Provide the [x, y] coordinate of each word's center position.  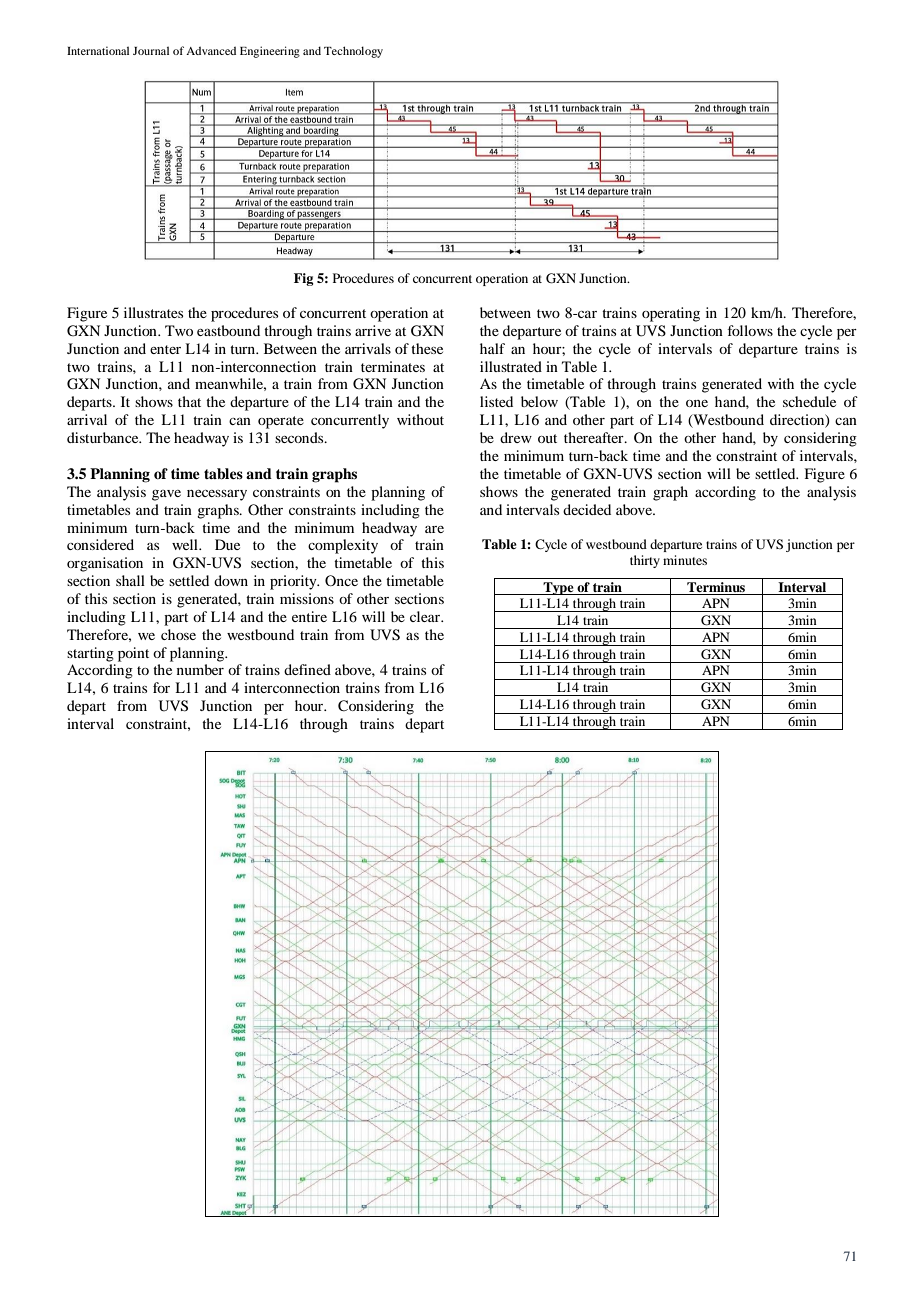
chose [178, 634]
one [697, 403]
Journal [151, 50]
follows [750, 330]
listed [496, 401]
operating [671, 314]
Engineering [270, 52]
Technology [353, 52]
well [186, 544]
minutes [685, 560]
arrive [373, 330]
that [189, 401]
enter [165, 349]
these [427, 348]
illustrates [153, 312]
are [434, 529]
